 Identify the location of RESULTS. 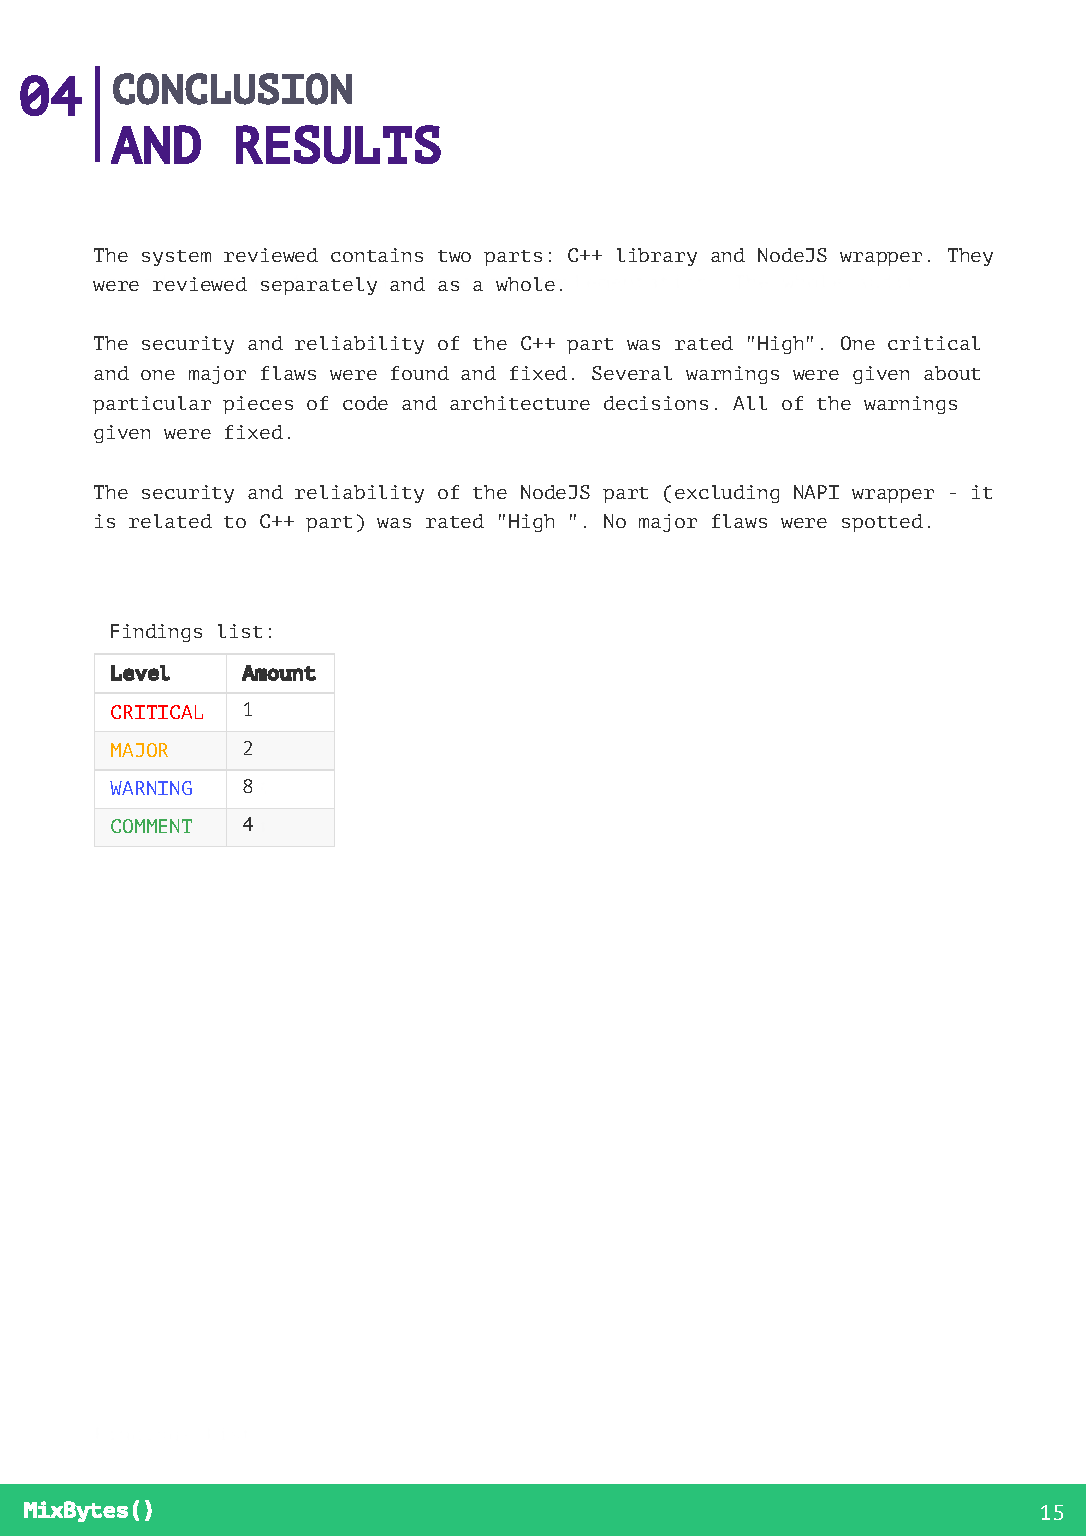
(338, 144).
